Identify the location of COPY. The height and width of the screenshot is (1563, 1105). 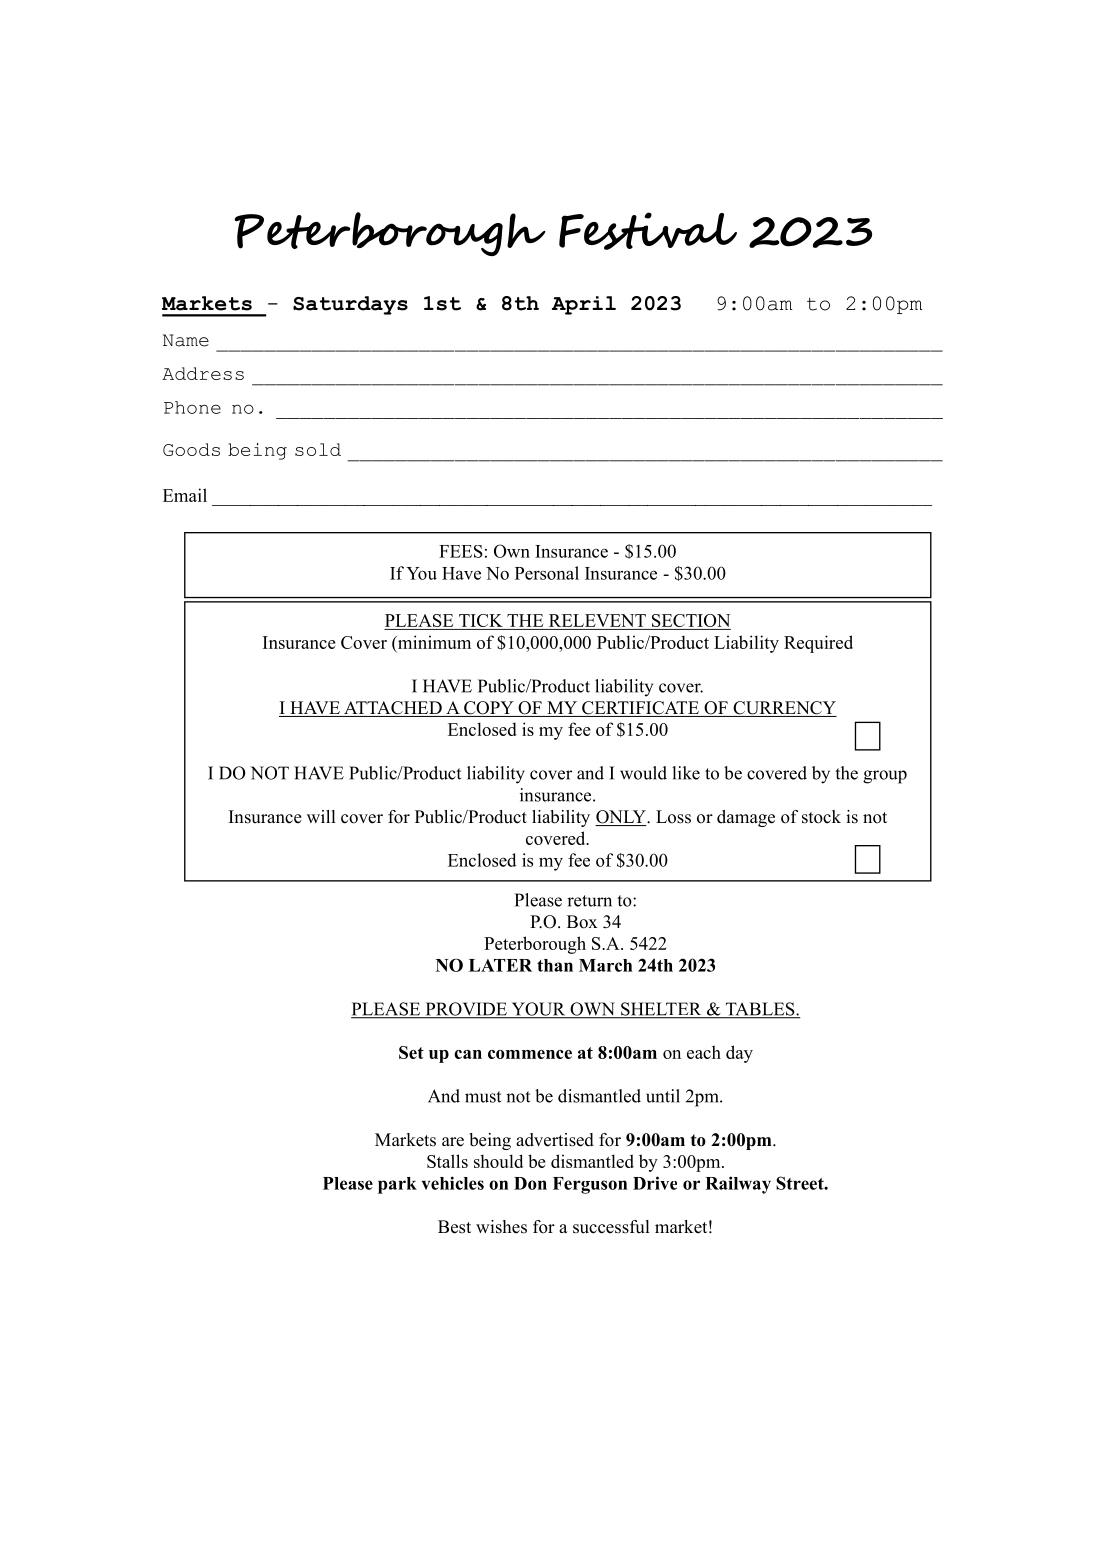
(489, 709).
